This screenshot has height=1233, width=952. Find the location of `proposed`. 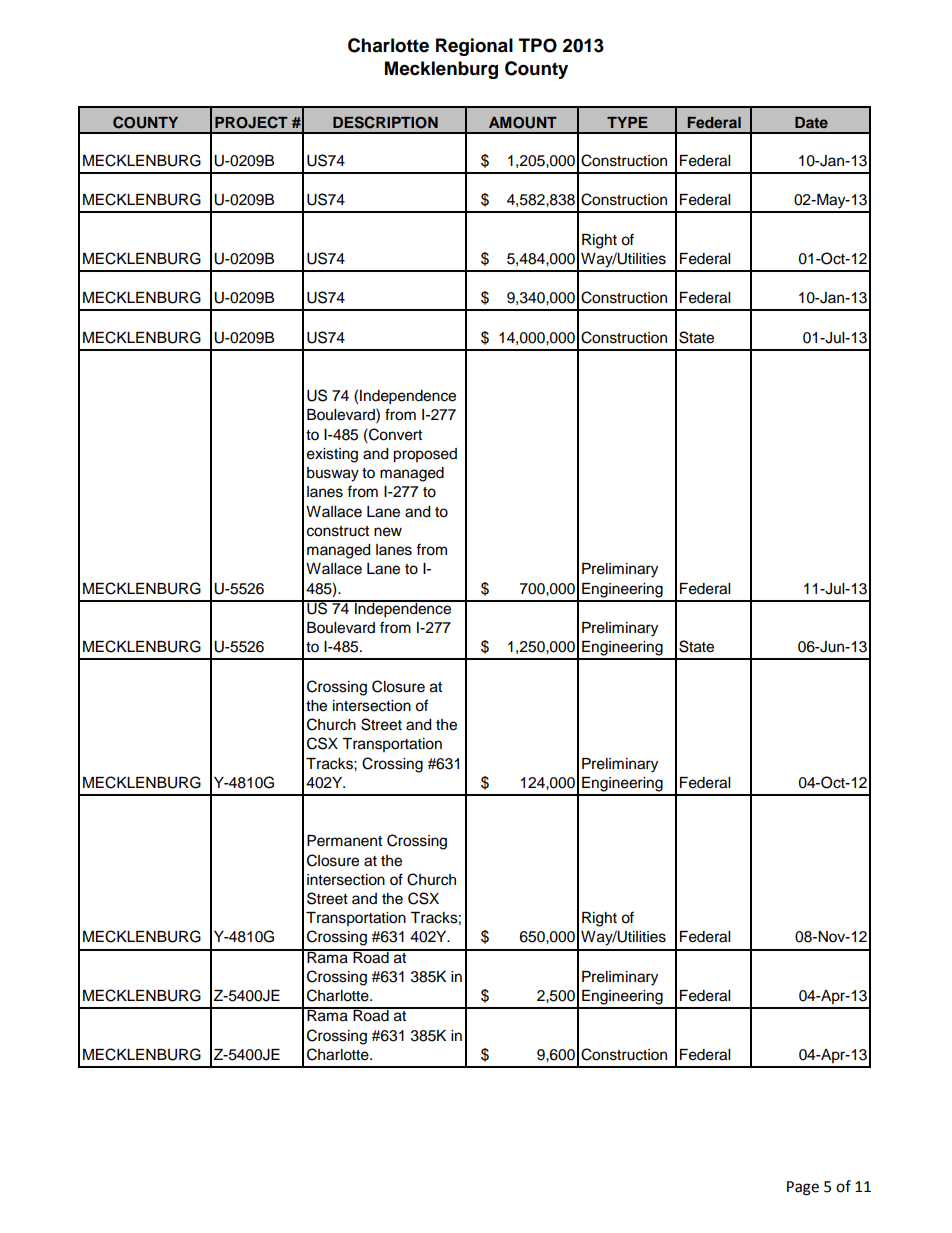

proposed is located at coordinates (425, 455).
